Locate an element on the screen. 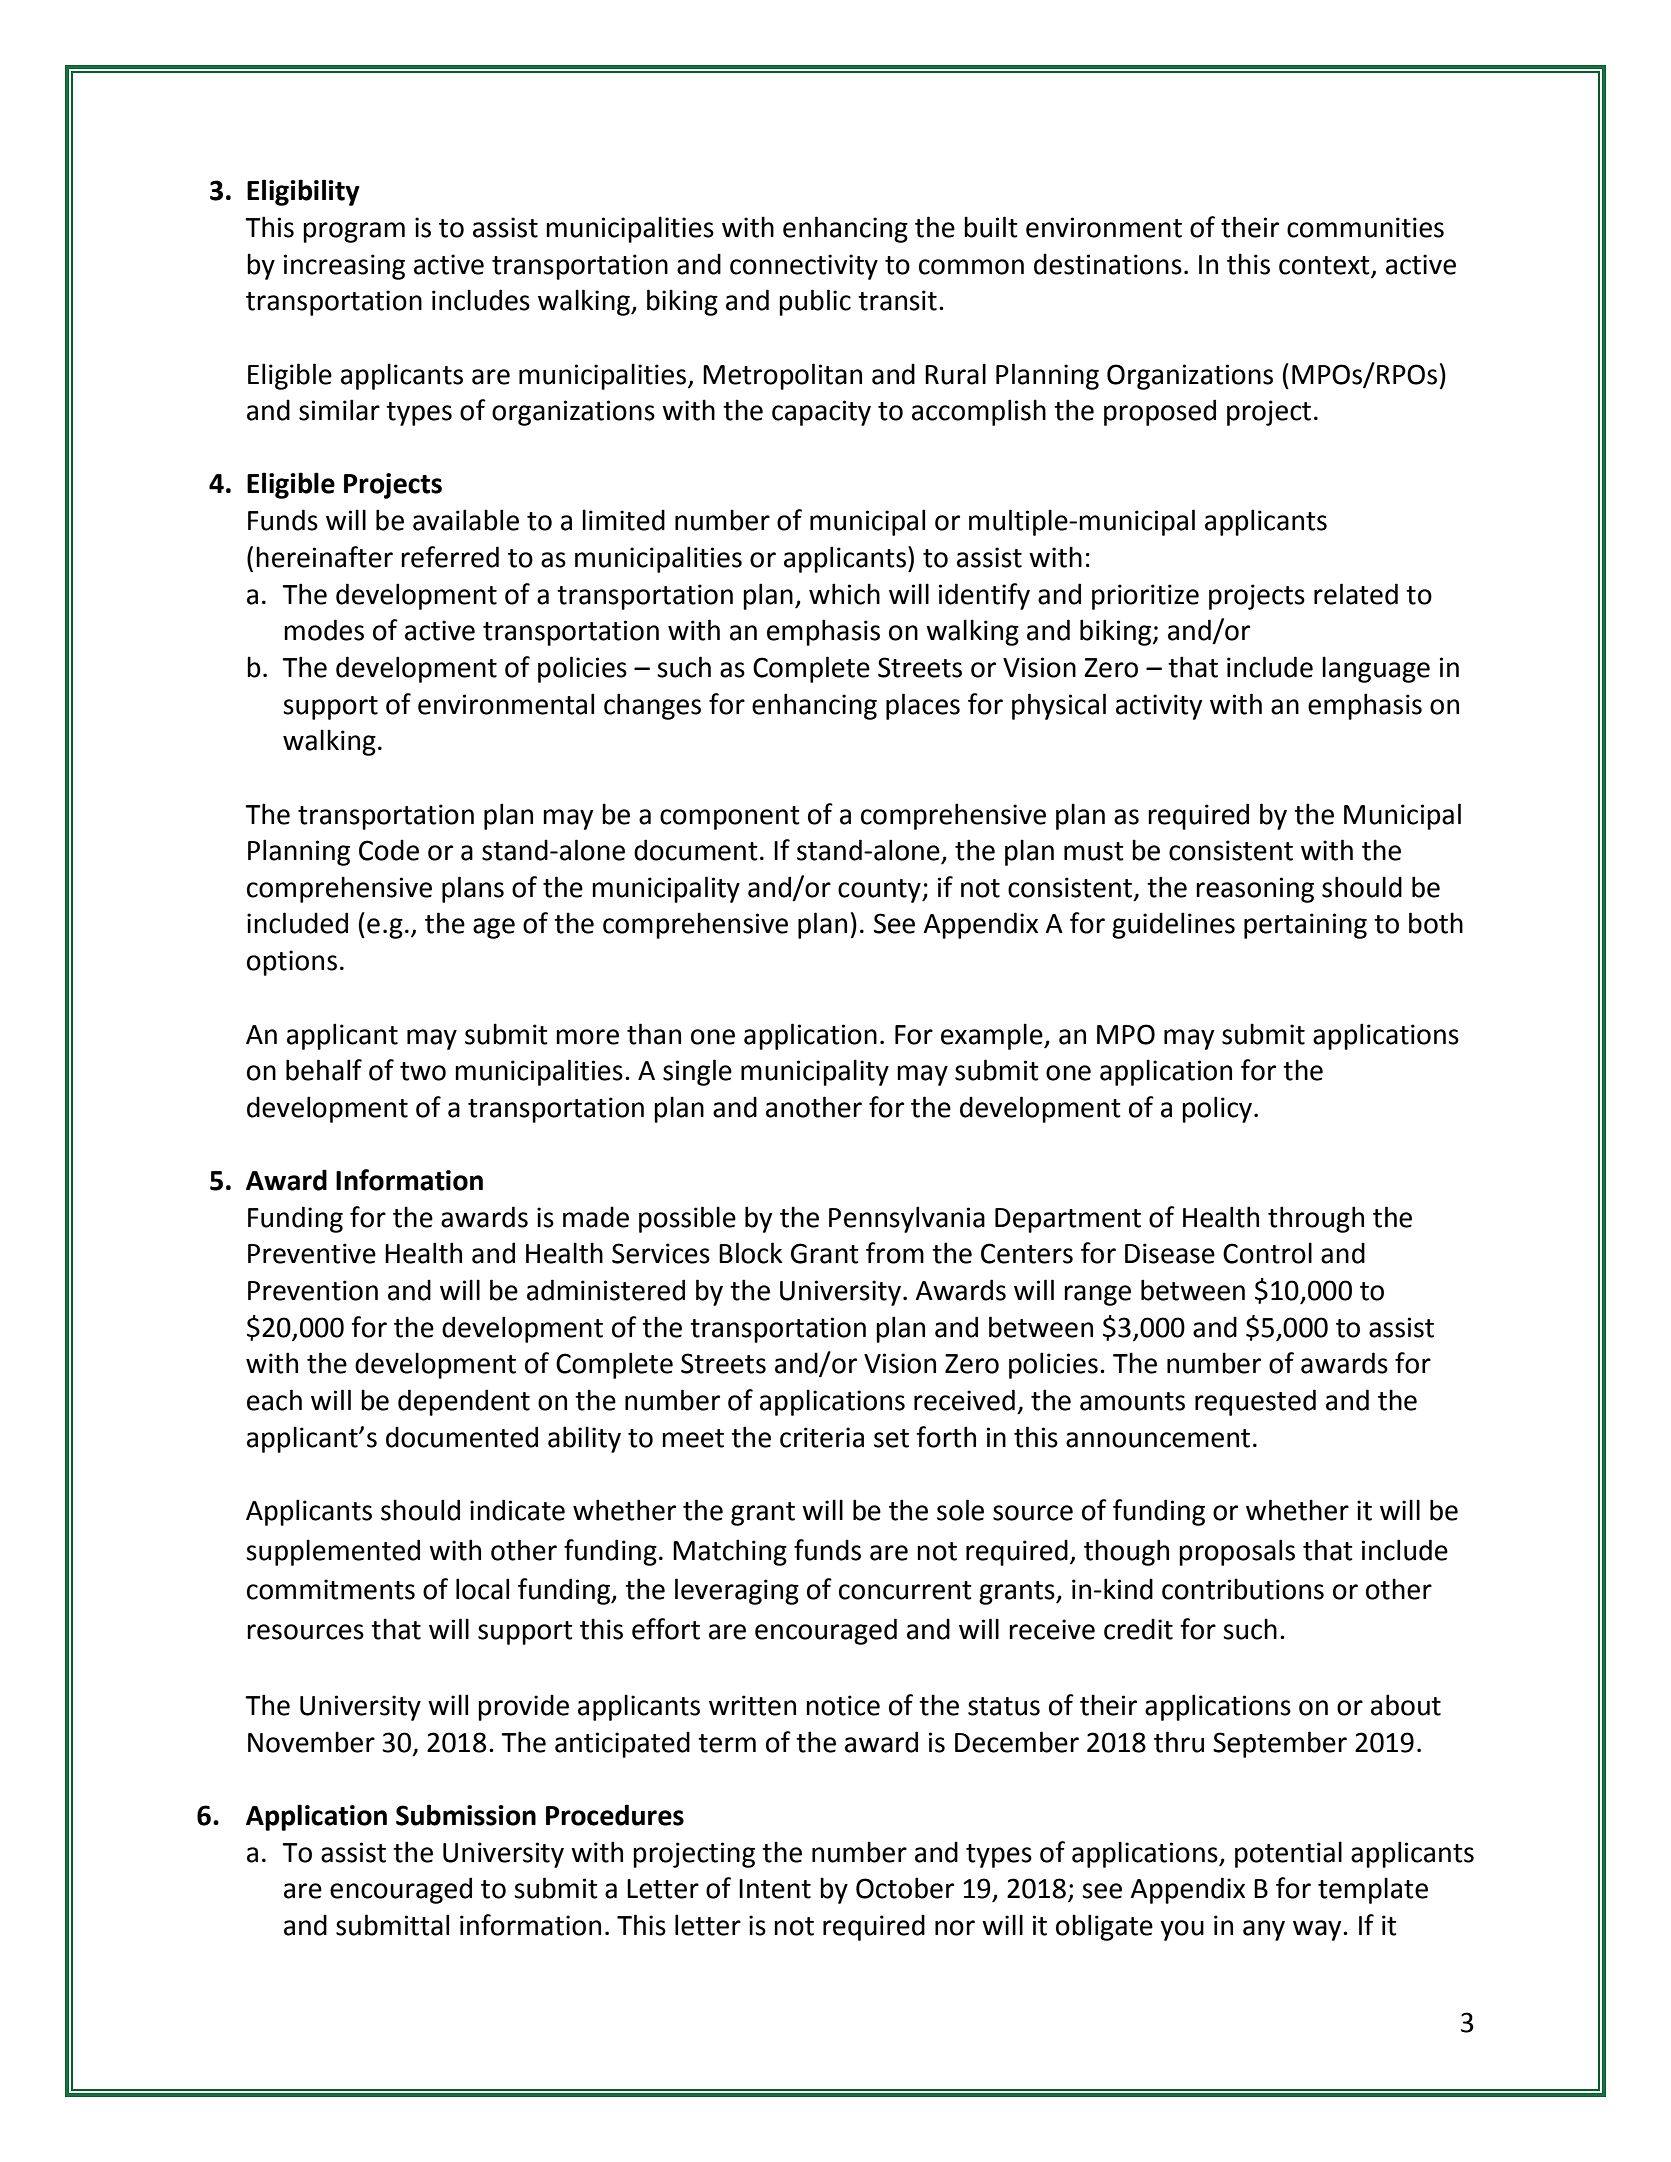  program is located at coordinates (354, 232).
